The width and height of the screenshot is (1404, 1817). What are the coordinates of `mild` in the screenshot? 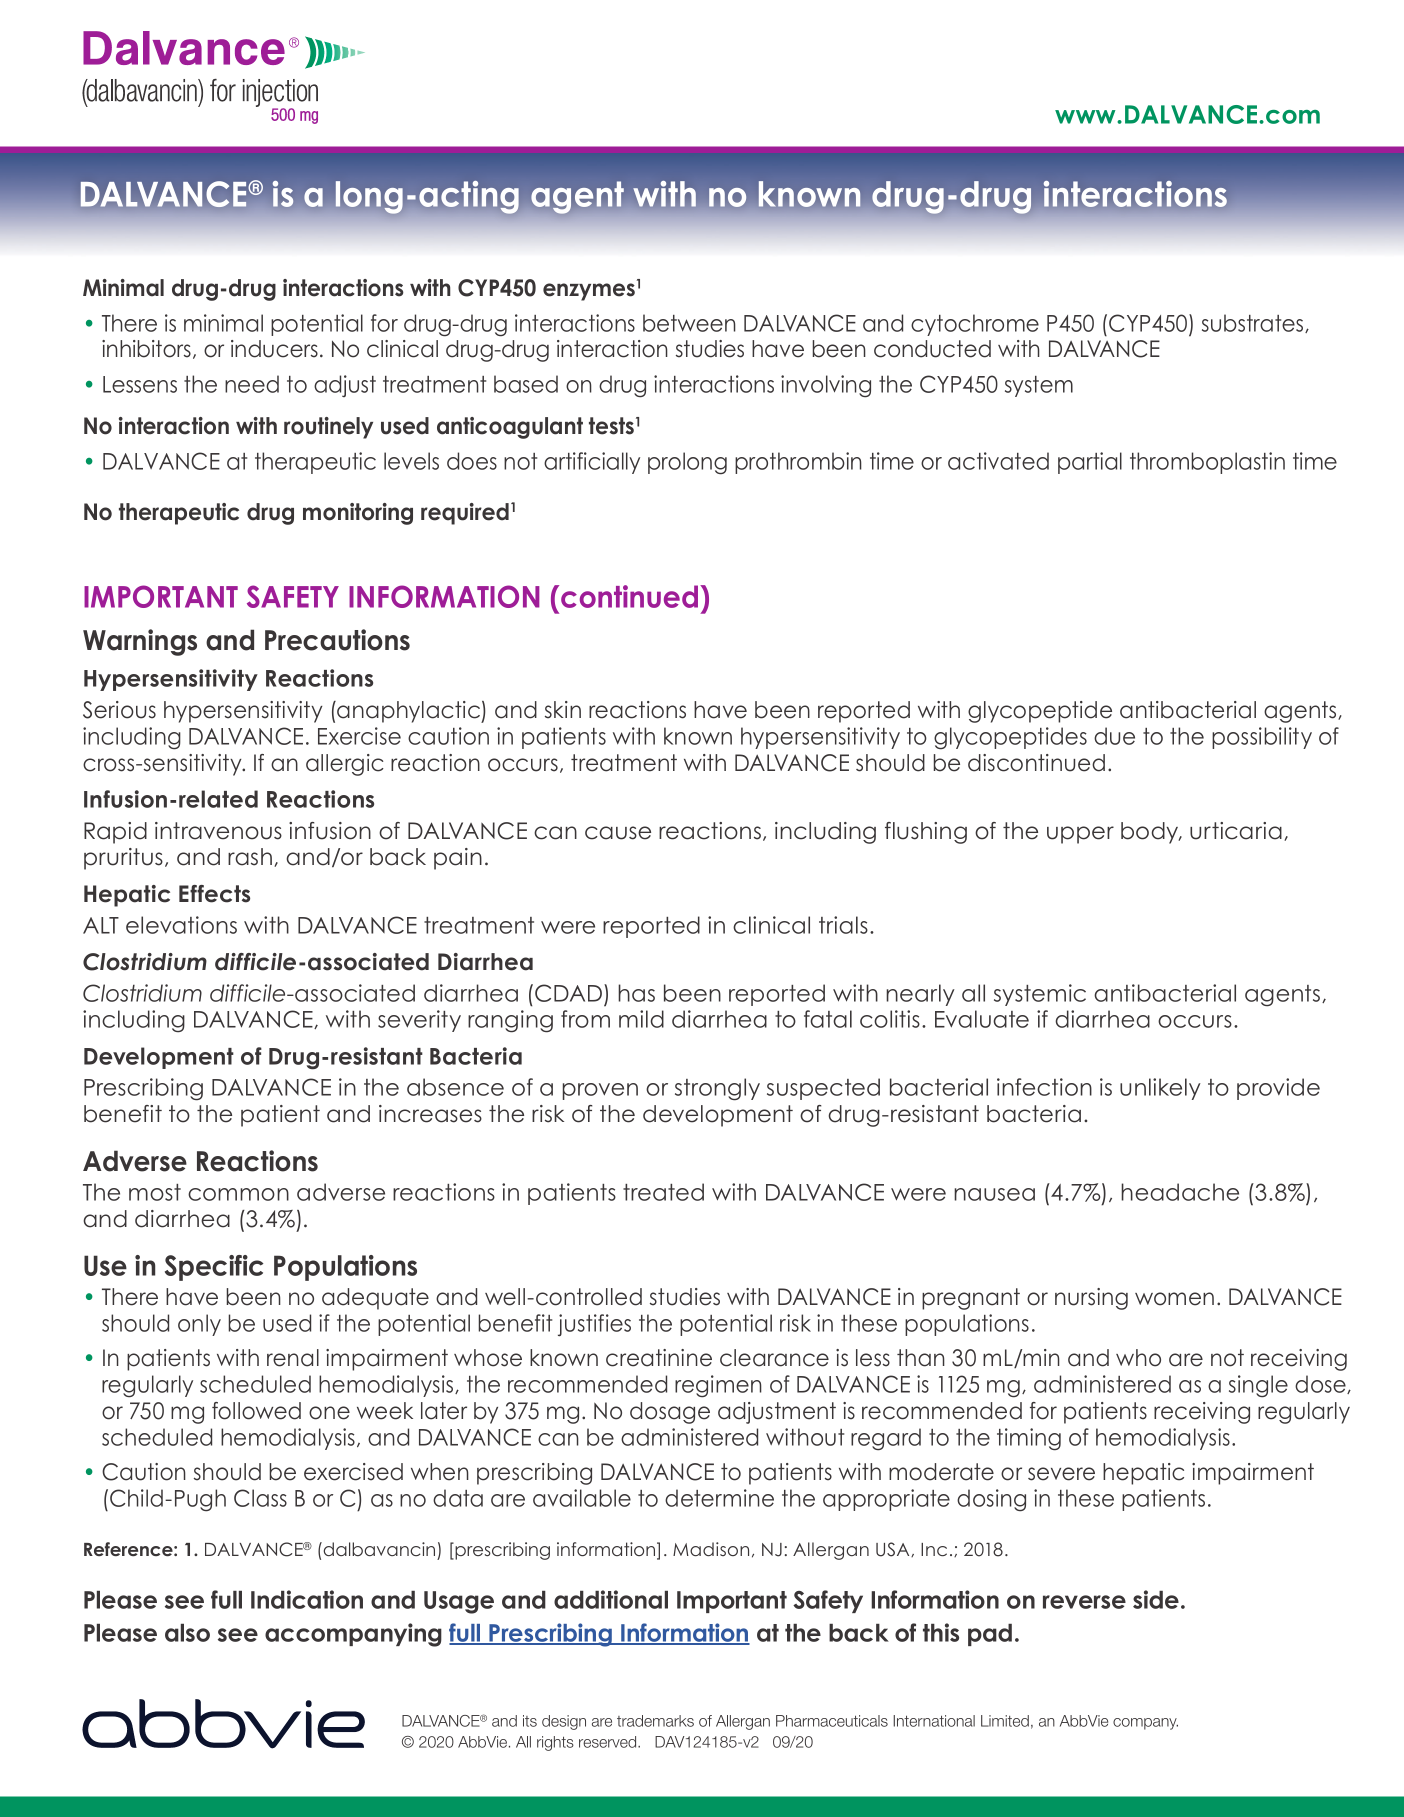 It's located at (641, 1019).
